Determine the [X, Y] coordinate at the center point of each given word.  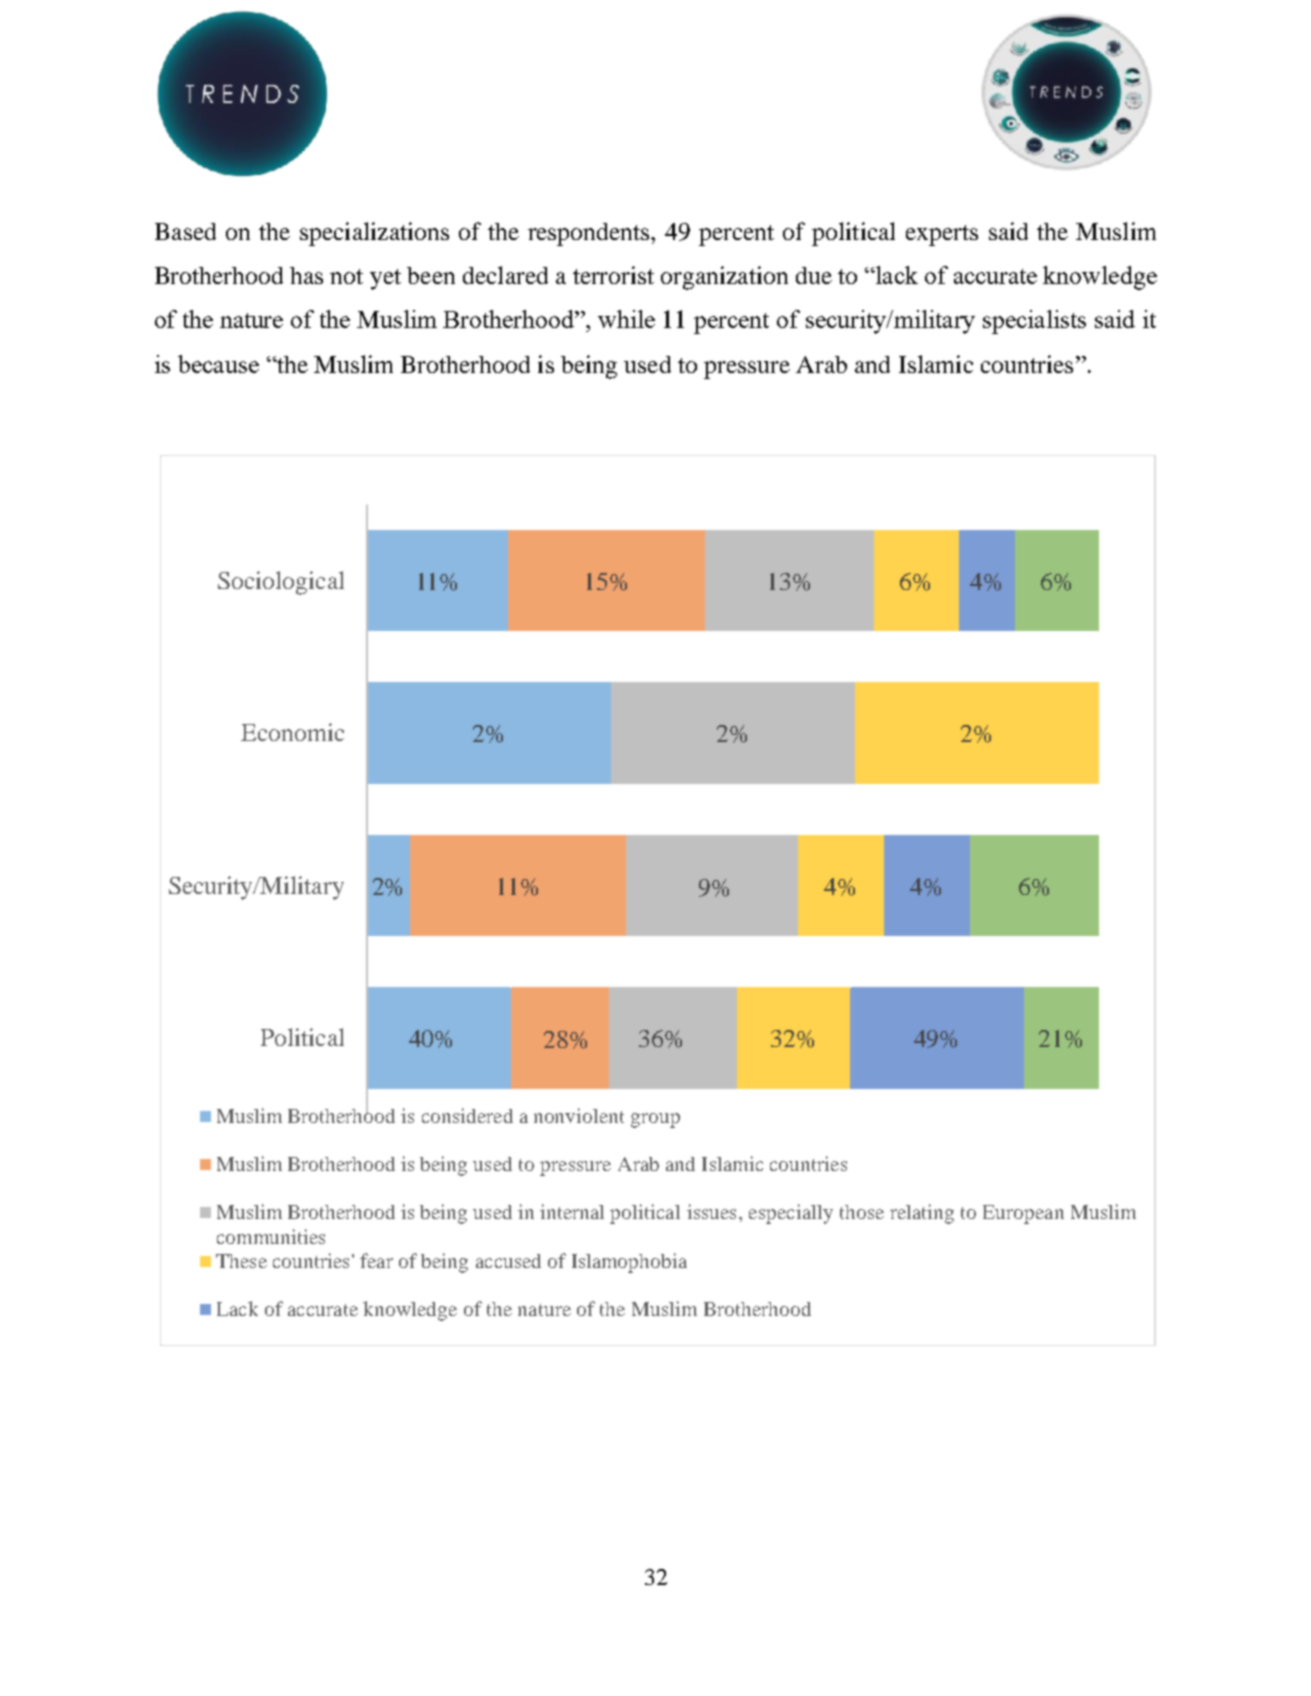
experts [942, 235]
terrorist [613, 275]
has [306, 275]
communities [271, 1236]
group [655, 1120]
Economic [292, 732]
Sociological [281, 583]
